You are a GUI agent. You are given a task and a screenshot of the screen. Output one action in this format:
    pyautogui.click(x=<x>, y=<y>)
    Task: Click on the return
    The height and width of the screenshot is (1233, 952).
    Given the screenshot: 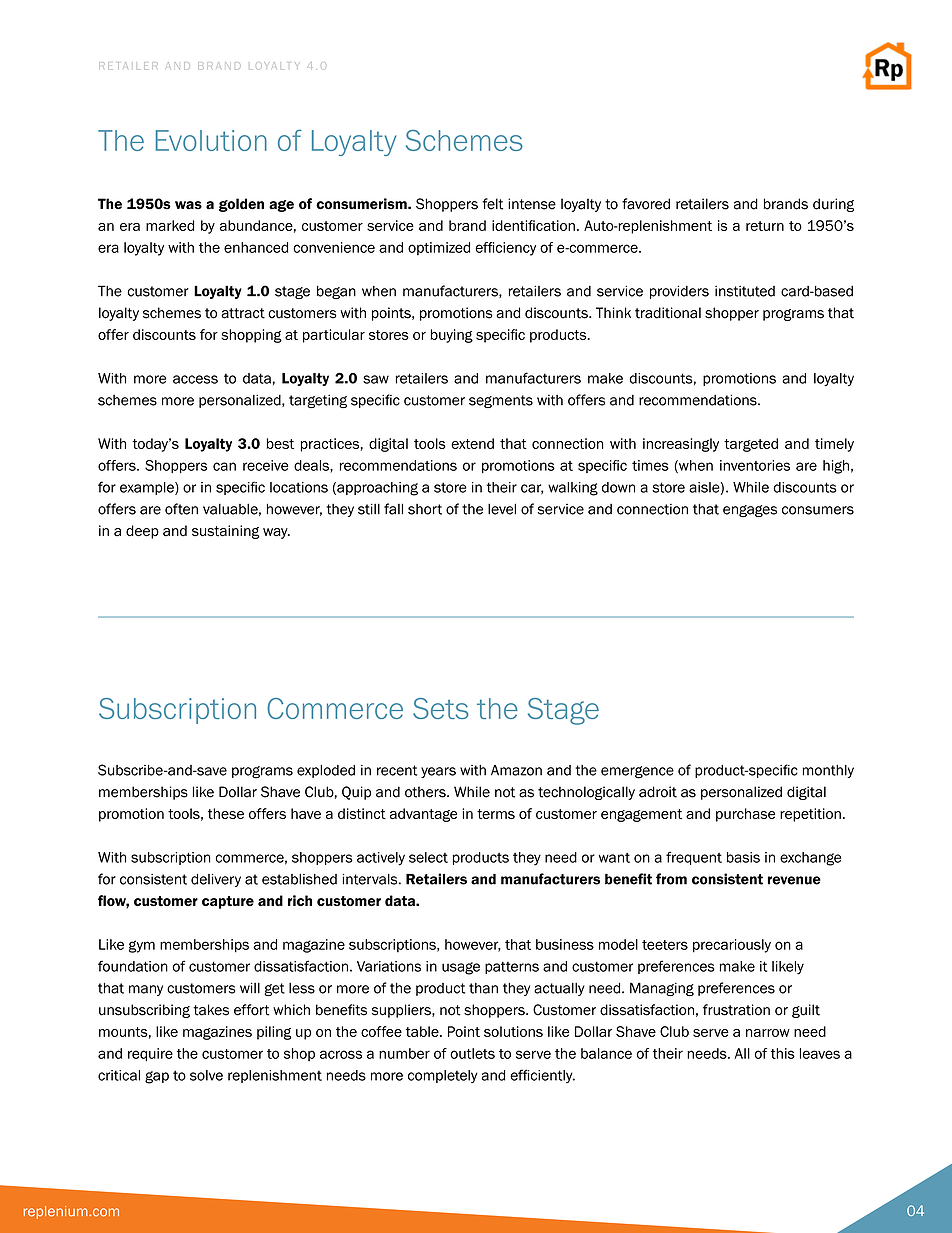 What is the action you would take?
    pyautogui.click(x=765, y=226)
